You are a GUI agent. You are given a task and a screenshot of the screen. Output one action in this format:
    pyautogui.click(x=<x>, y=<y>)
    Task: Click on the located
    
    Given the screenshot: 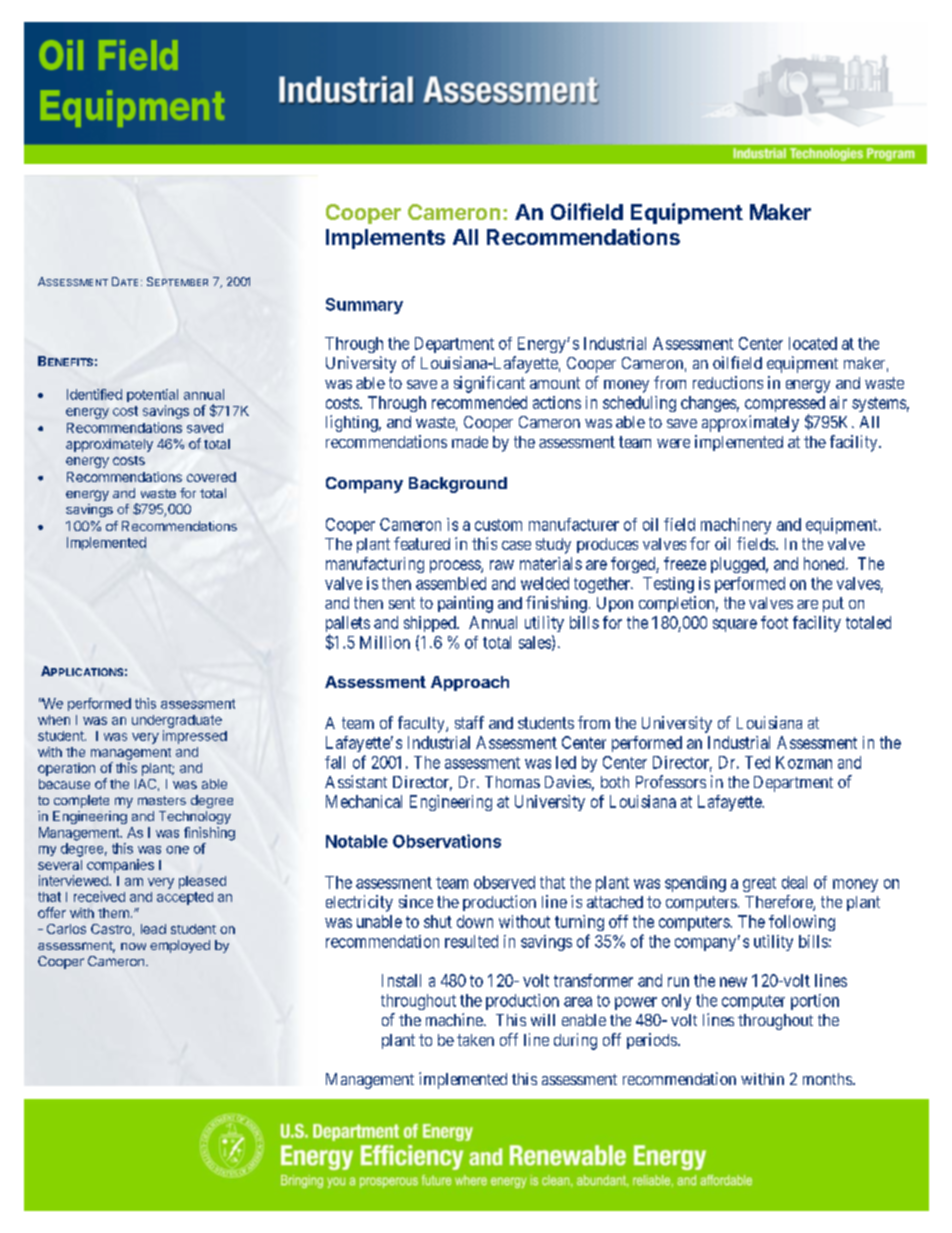 What is the action you would take?
    pyautogui.click(x=813, y=343)
